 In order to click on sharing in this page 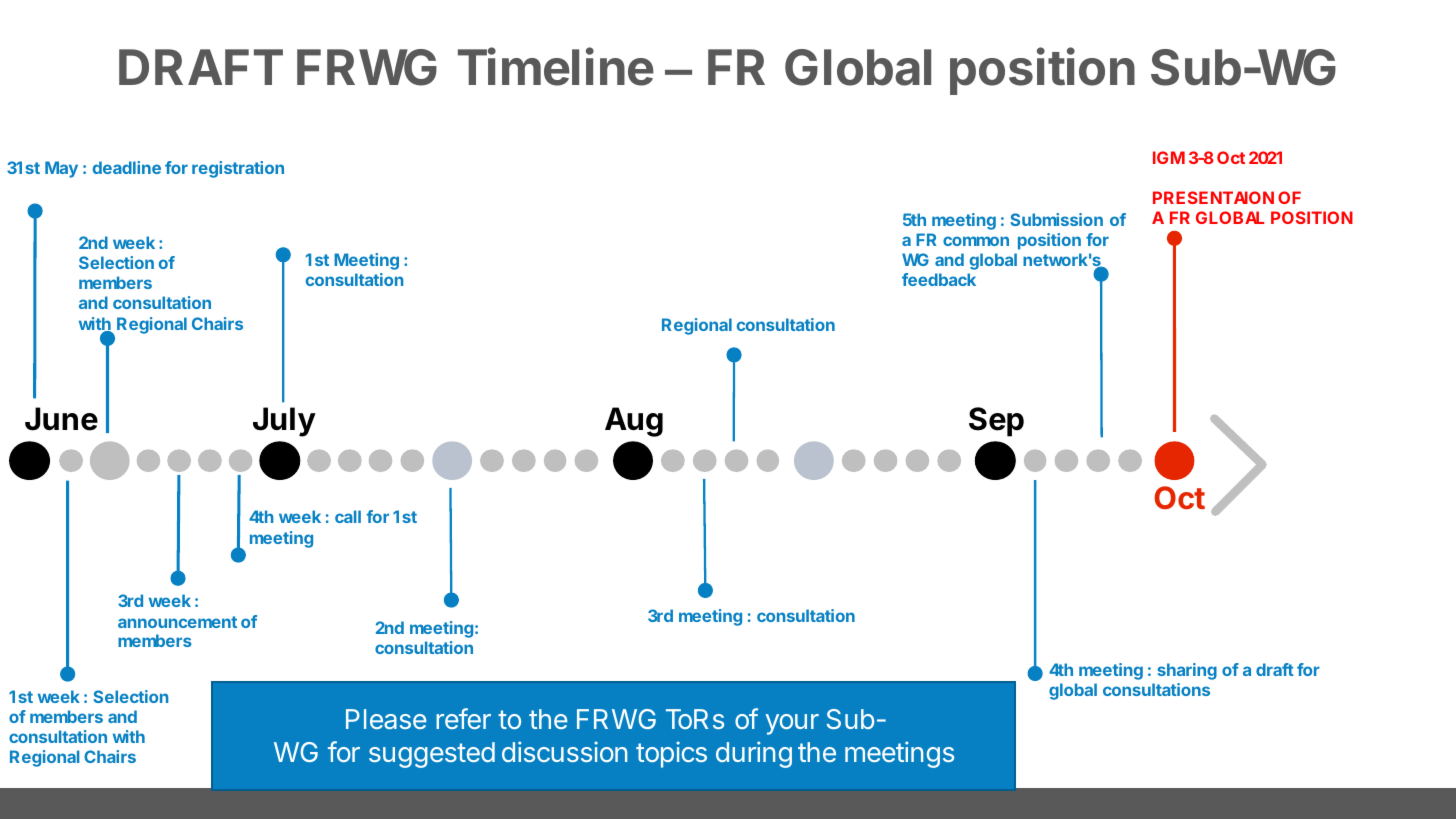, I will do `click(1187, 671)`.
